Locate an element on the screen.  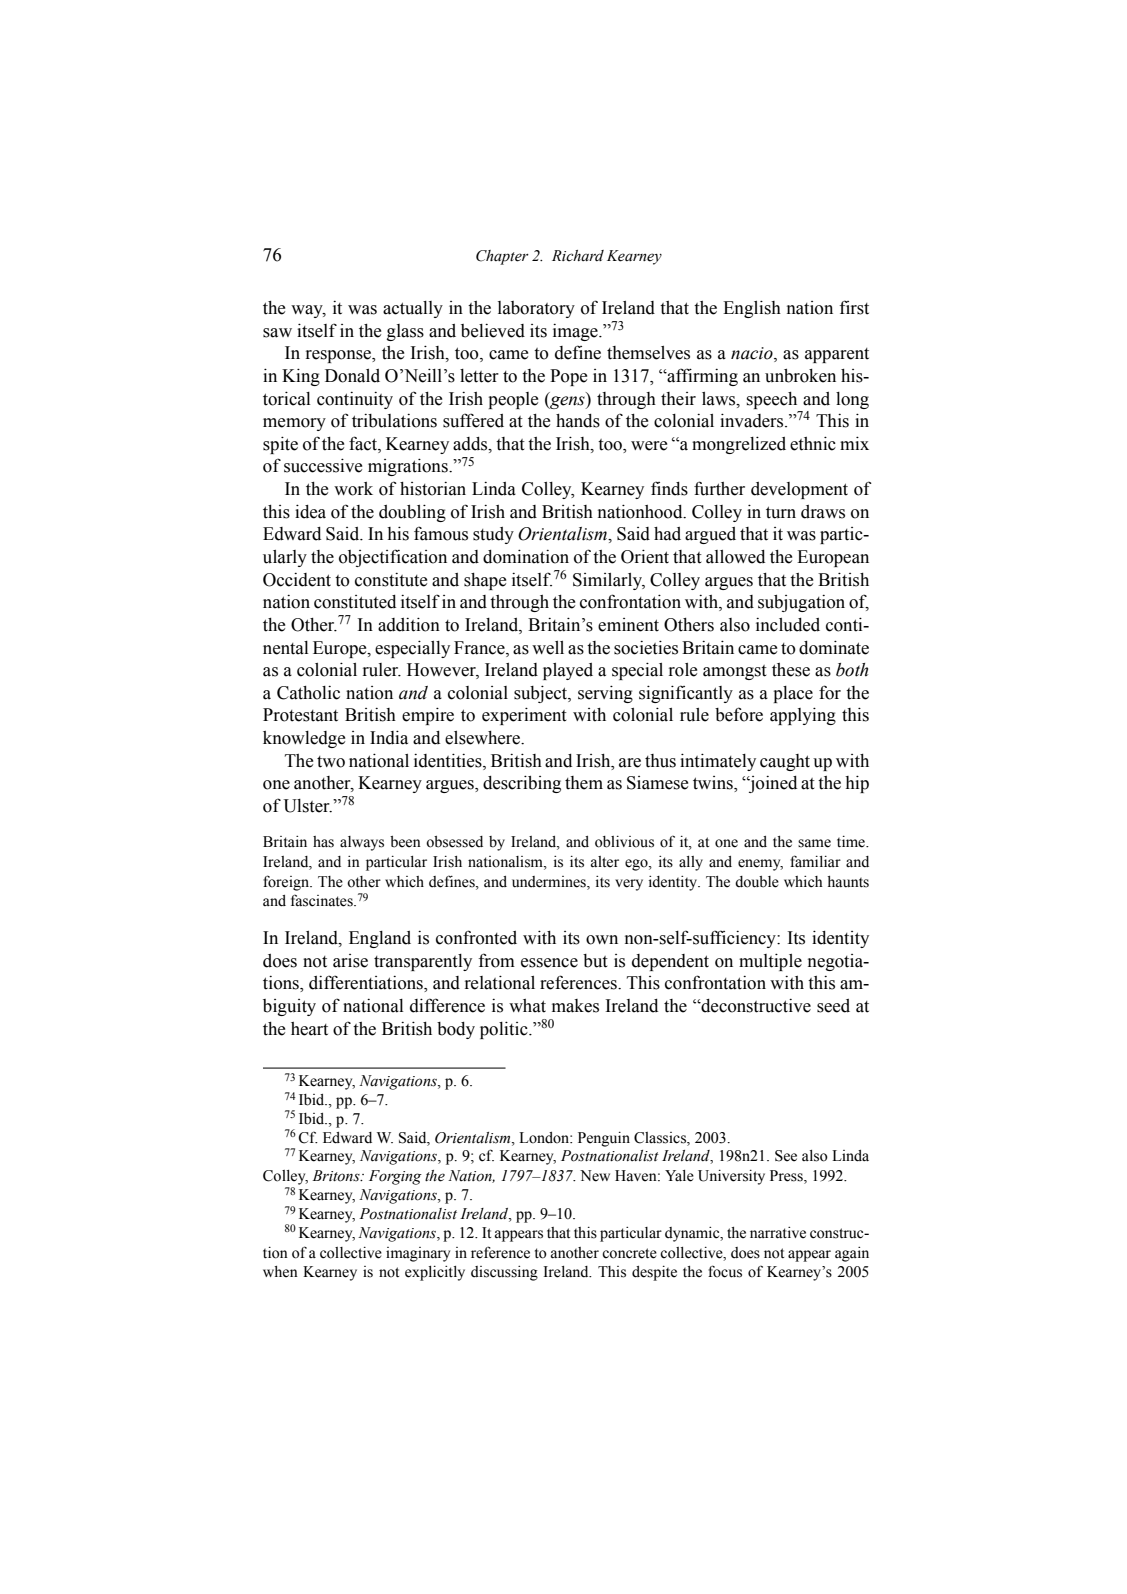
Richard is located at coordinates (578, 256).
